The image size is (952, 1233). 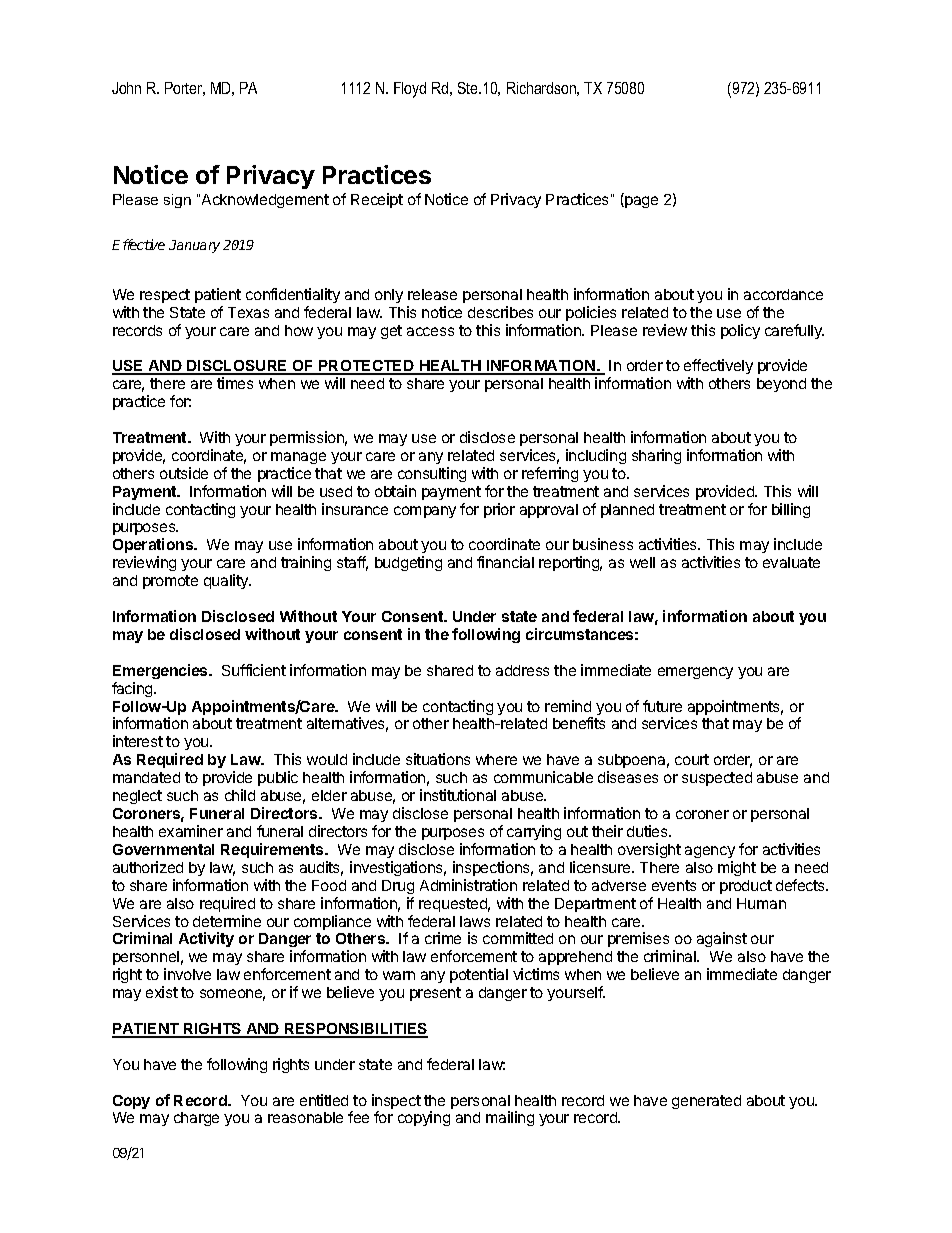 What do you see at coordinates (438, 759) in the screenshot?
I see `situations` at bounding box center [438, 759].
